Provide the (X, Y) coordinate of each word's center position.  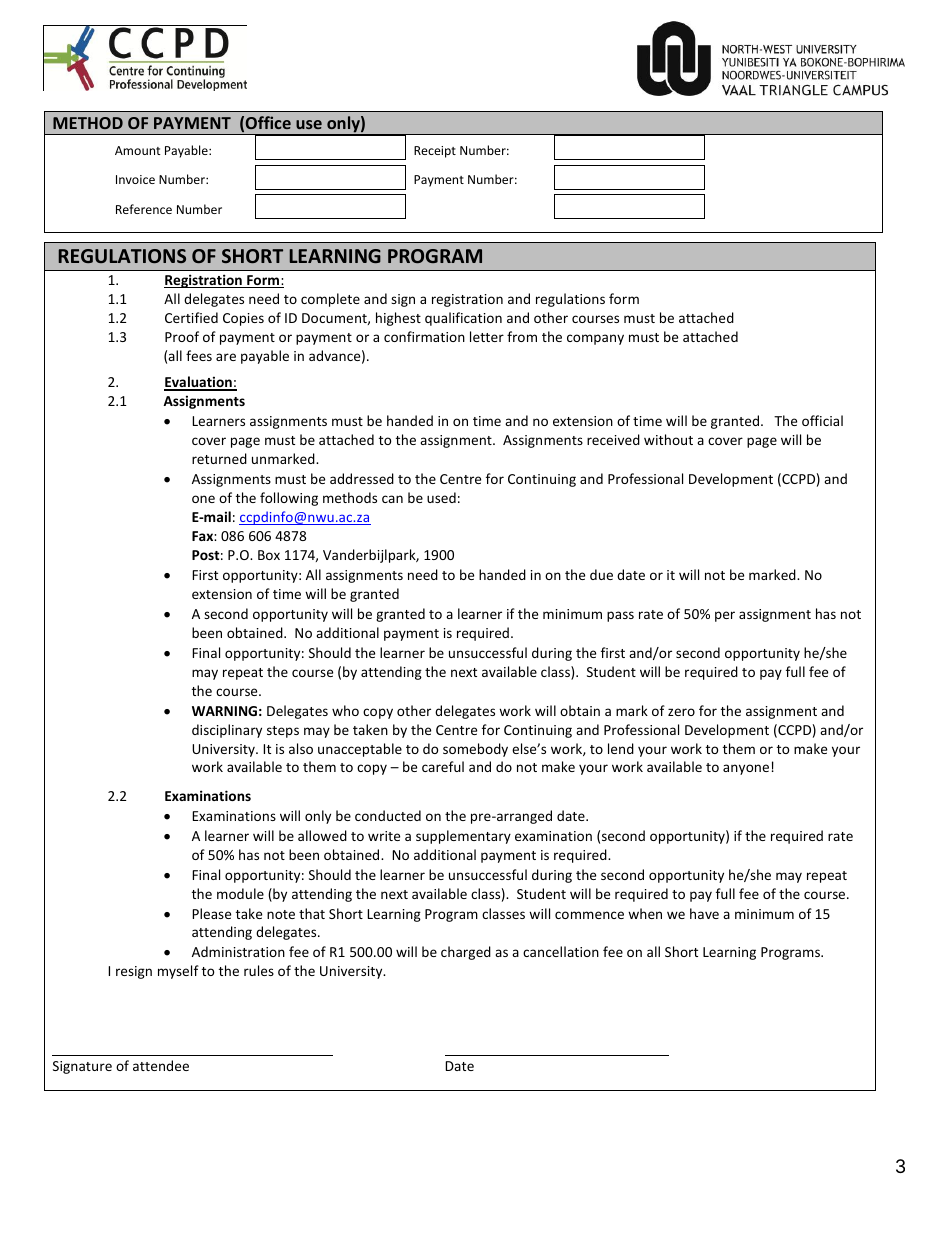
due (601, 574)
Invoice (135, 179)
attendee (161, 1065)
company (595, 339)
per (725, 616)
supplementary (463, 837)
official (822, 420)
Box (269, 555)
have (704, 913)
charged (466, 953)
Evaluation (199, 383)
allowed (322, 835)
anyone (746, 769)
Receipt (435, 152)
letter (487, 336)
